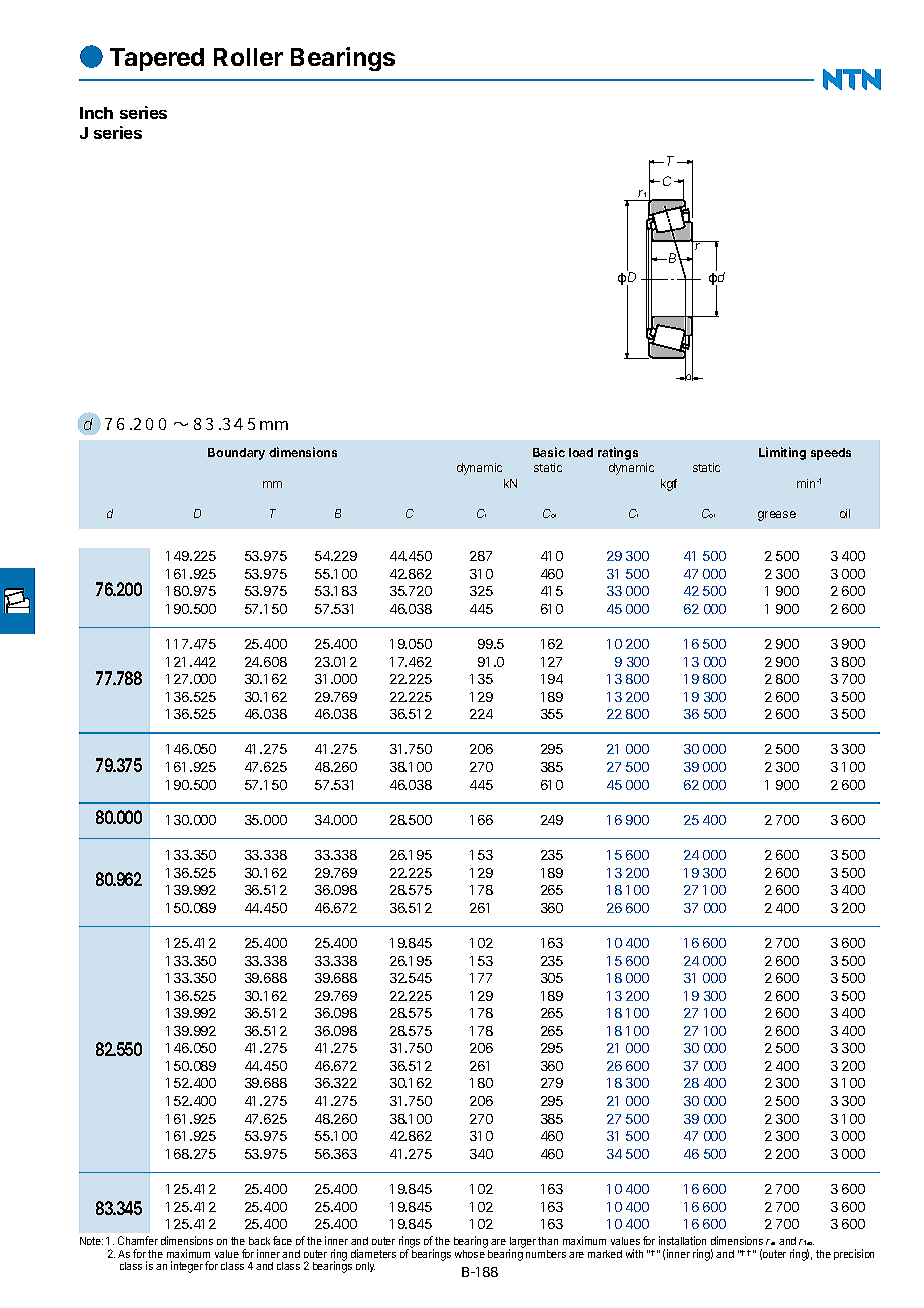 This screenshot has width=924, height=1308. I want to click on Chamfer, so click(138, 1240).
